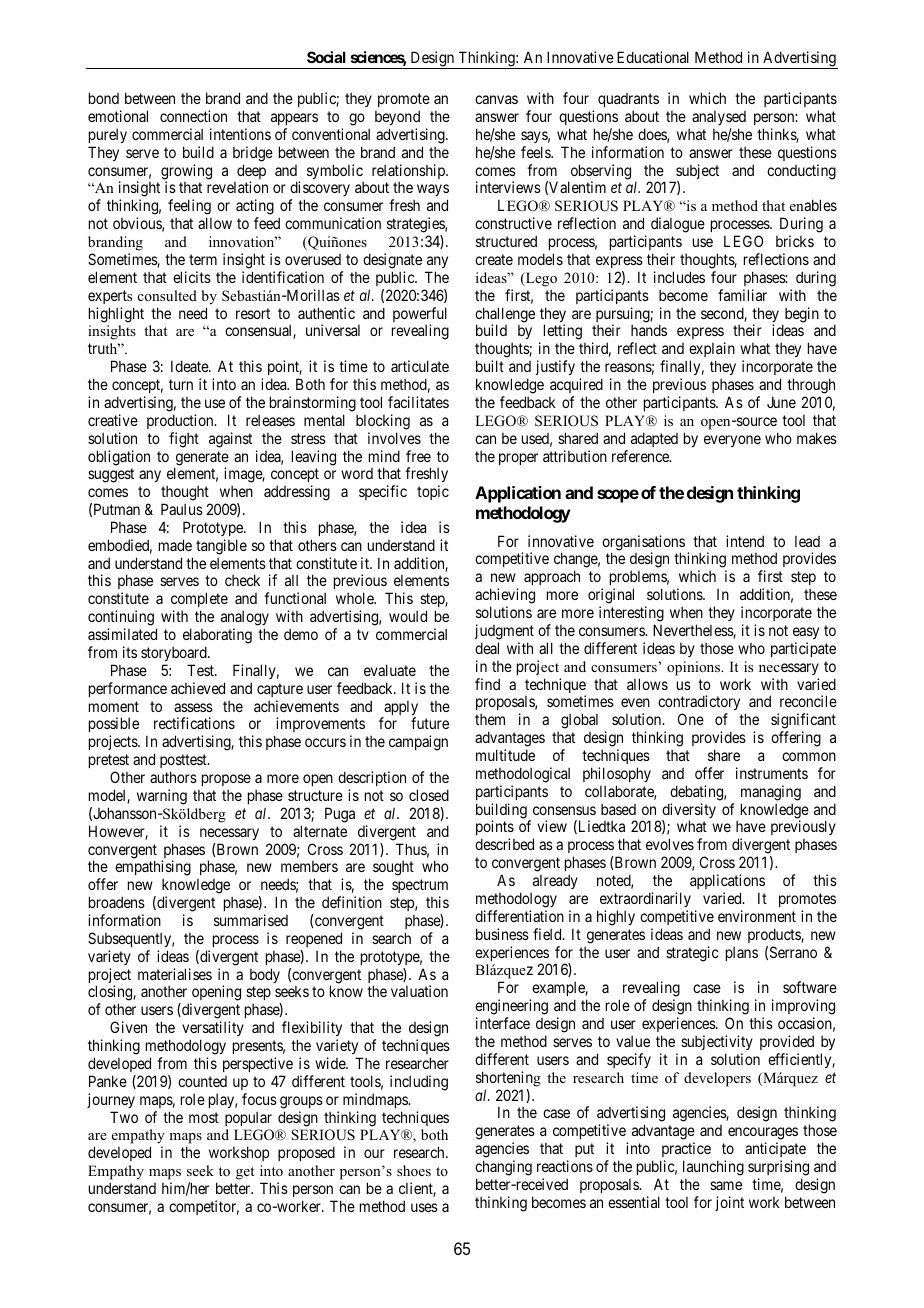  What do you see at coordinates (245, 1173) in the screenshot?
I see `get` at bounding box center [245, 1173].
